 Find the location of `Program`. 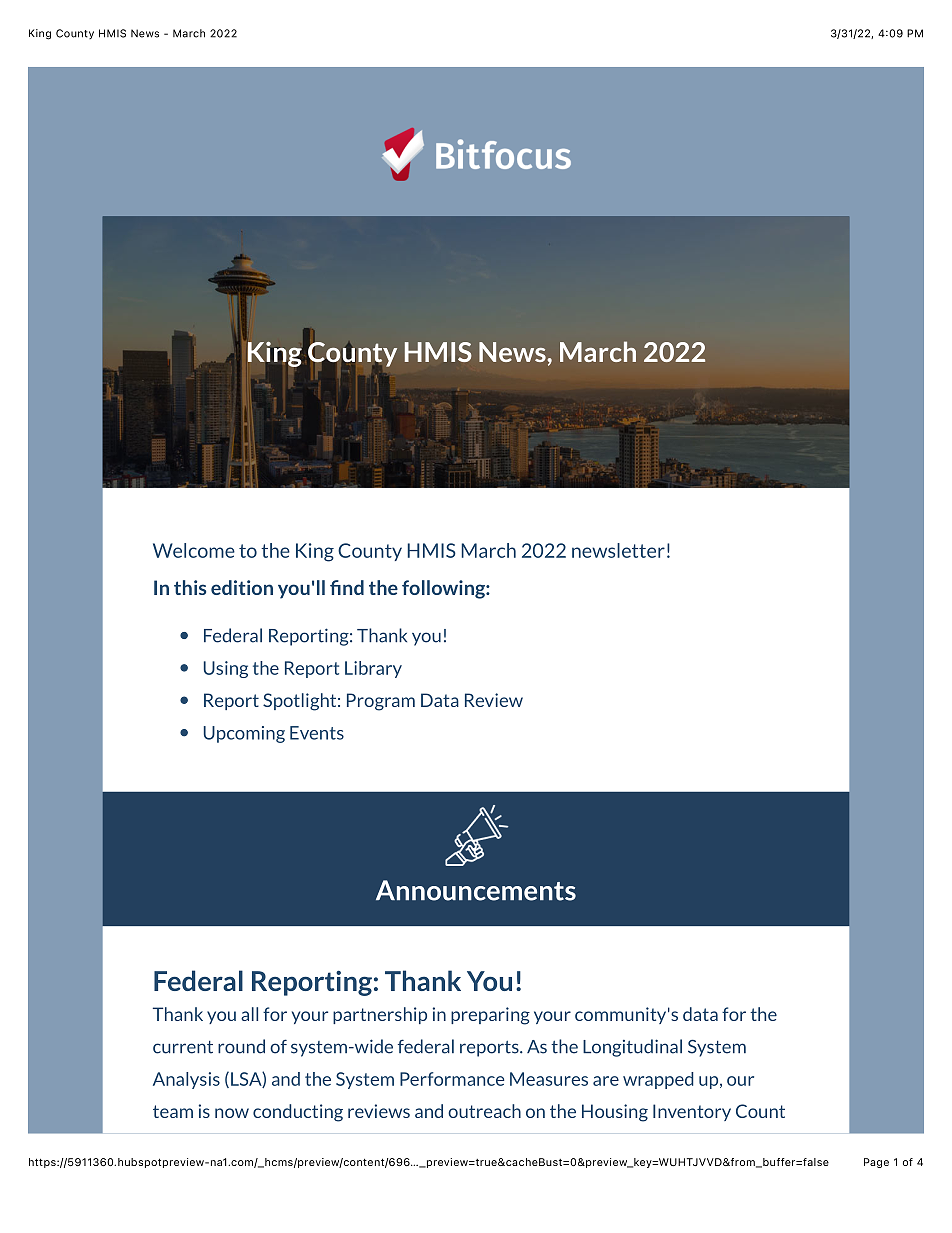

Program is located at coordinates (381, 702).
